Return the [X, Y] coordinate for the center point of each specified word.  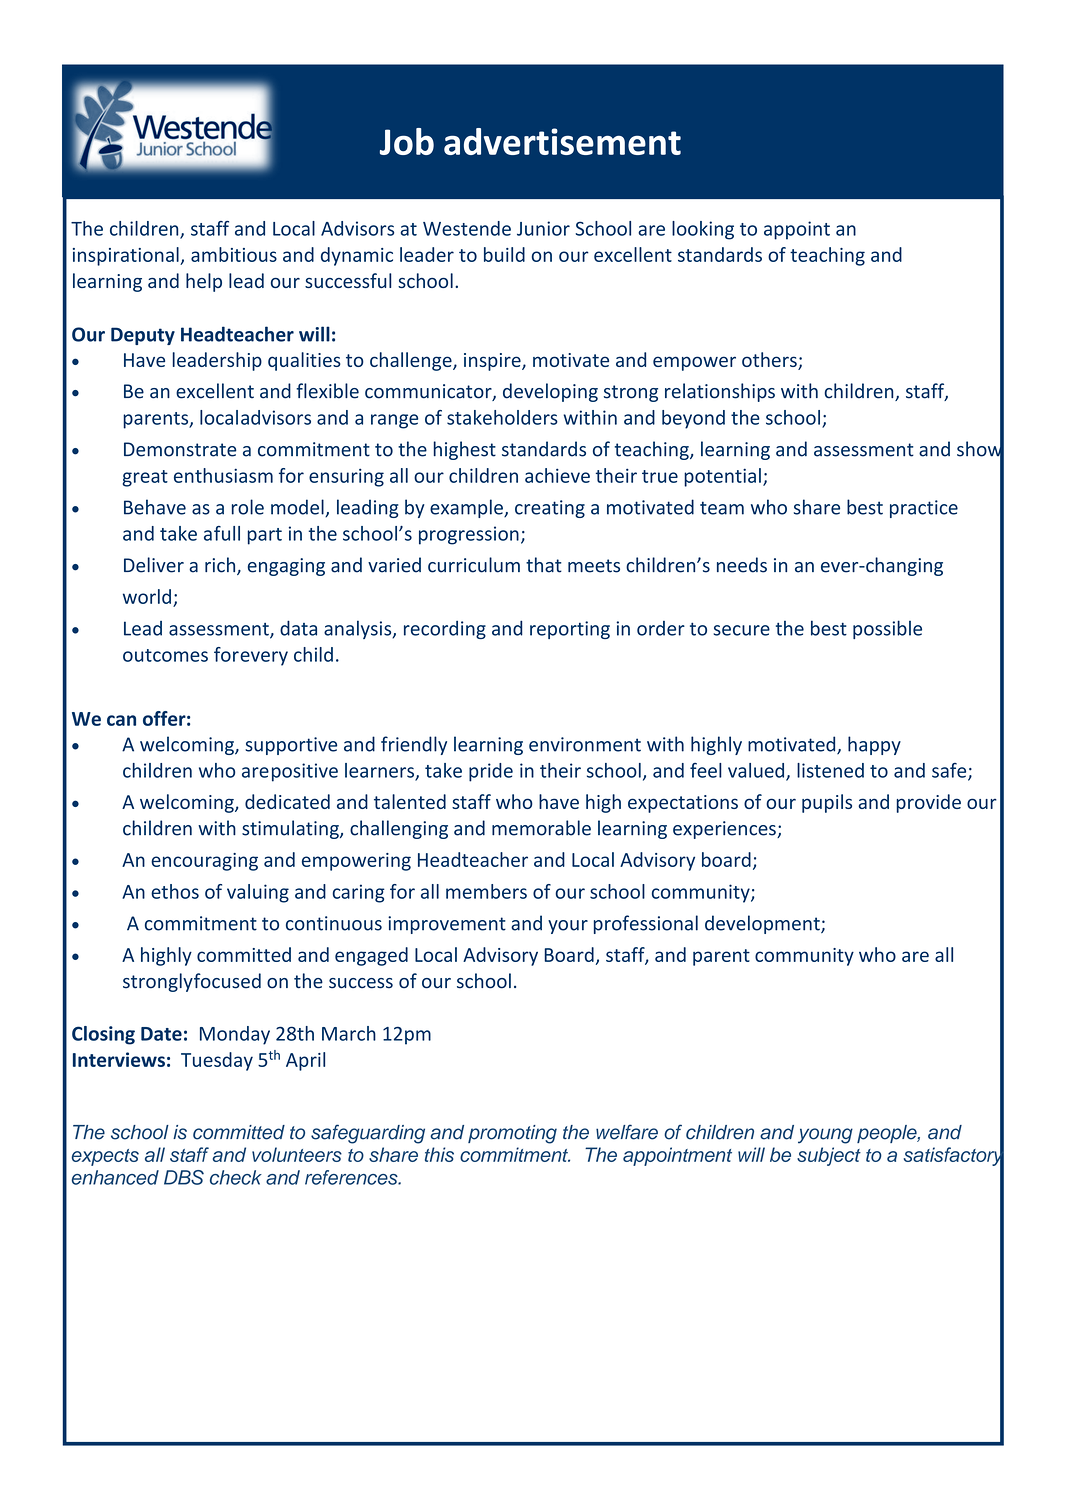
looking [703, 230]
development [763, 924]
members [486, 891]
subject [829, 1156]
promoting [512, 1134]
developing [550, 392]
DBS [184, 1177]
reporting [570, 630]
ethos [175, 891]
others [770, 361]
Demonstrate [180, 449]
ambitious [234, 254]
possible [887, 629]
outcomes [165, 655]
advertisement [562, 141]
